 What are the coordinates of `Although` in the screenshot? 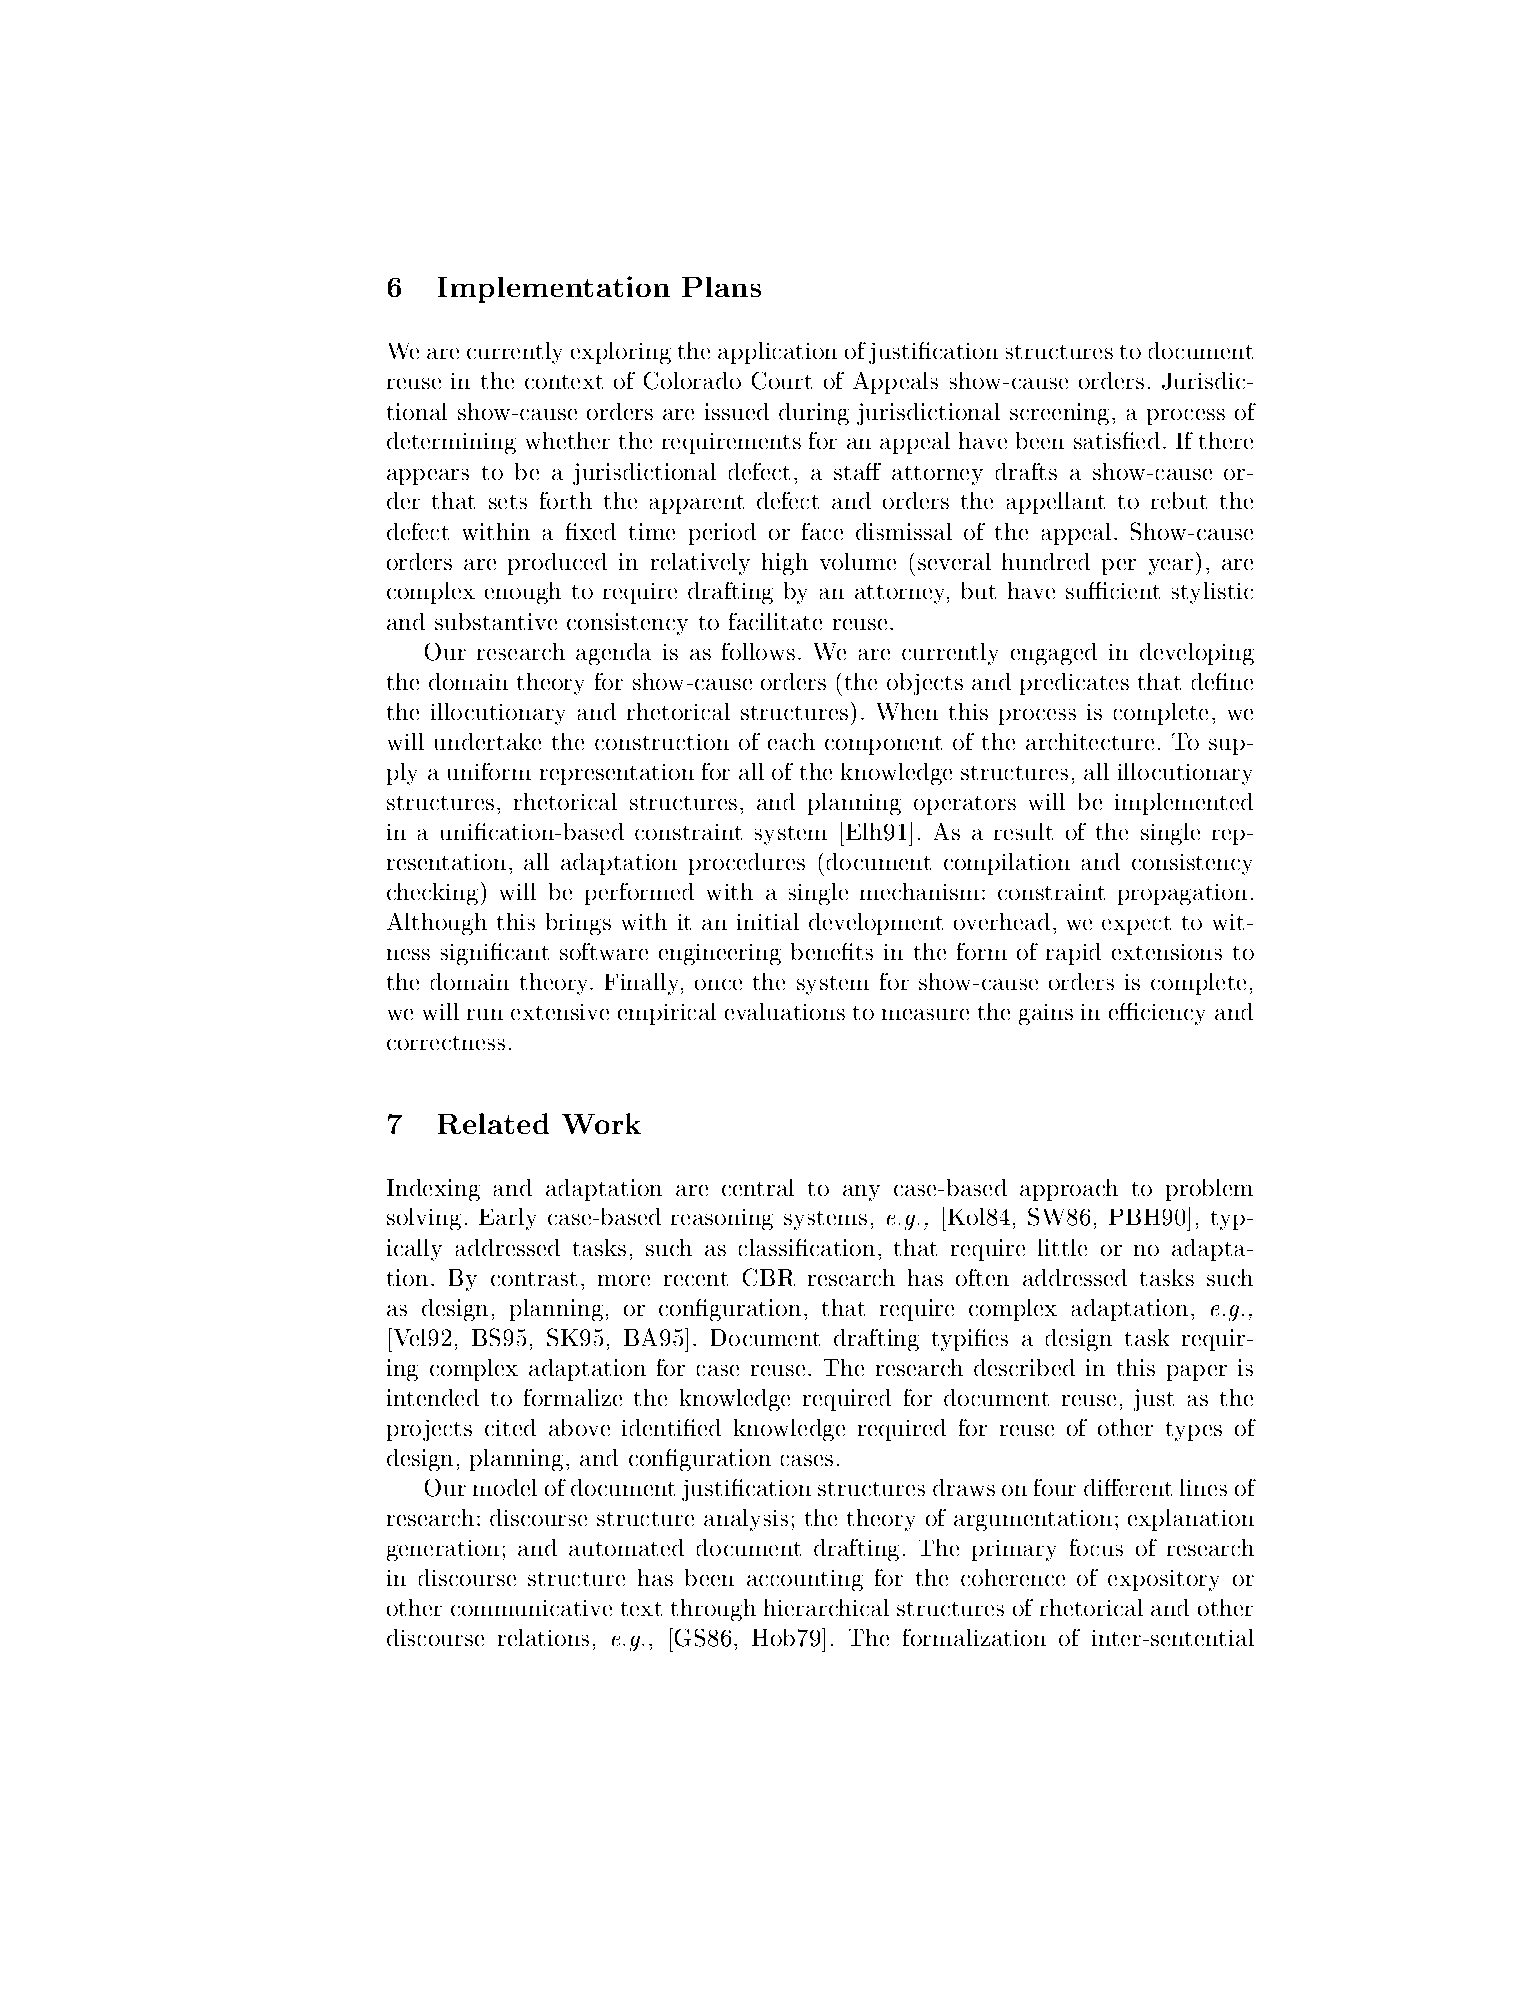 It's located at (437, 924).
